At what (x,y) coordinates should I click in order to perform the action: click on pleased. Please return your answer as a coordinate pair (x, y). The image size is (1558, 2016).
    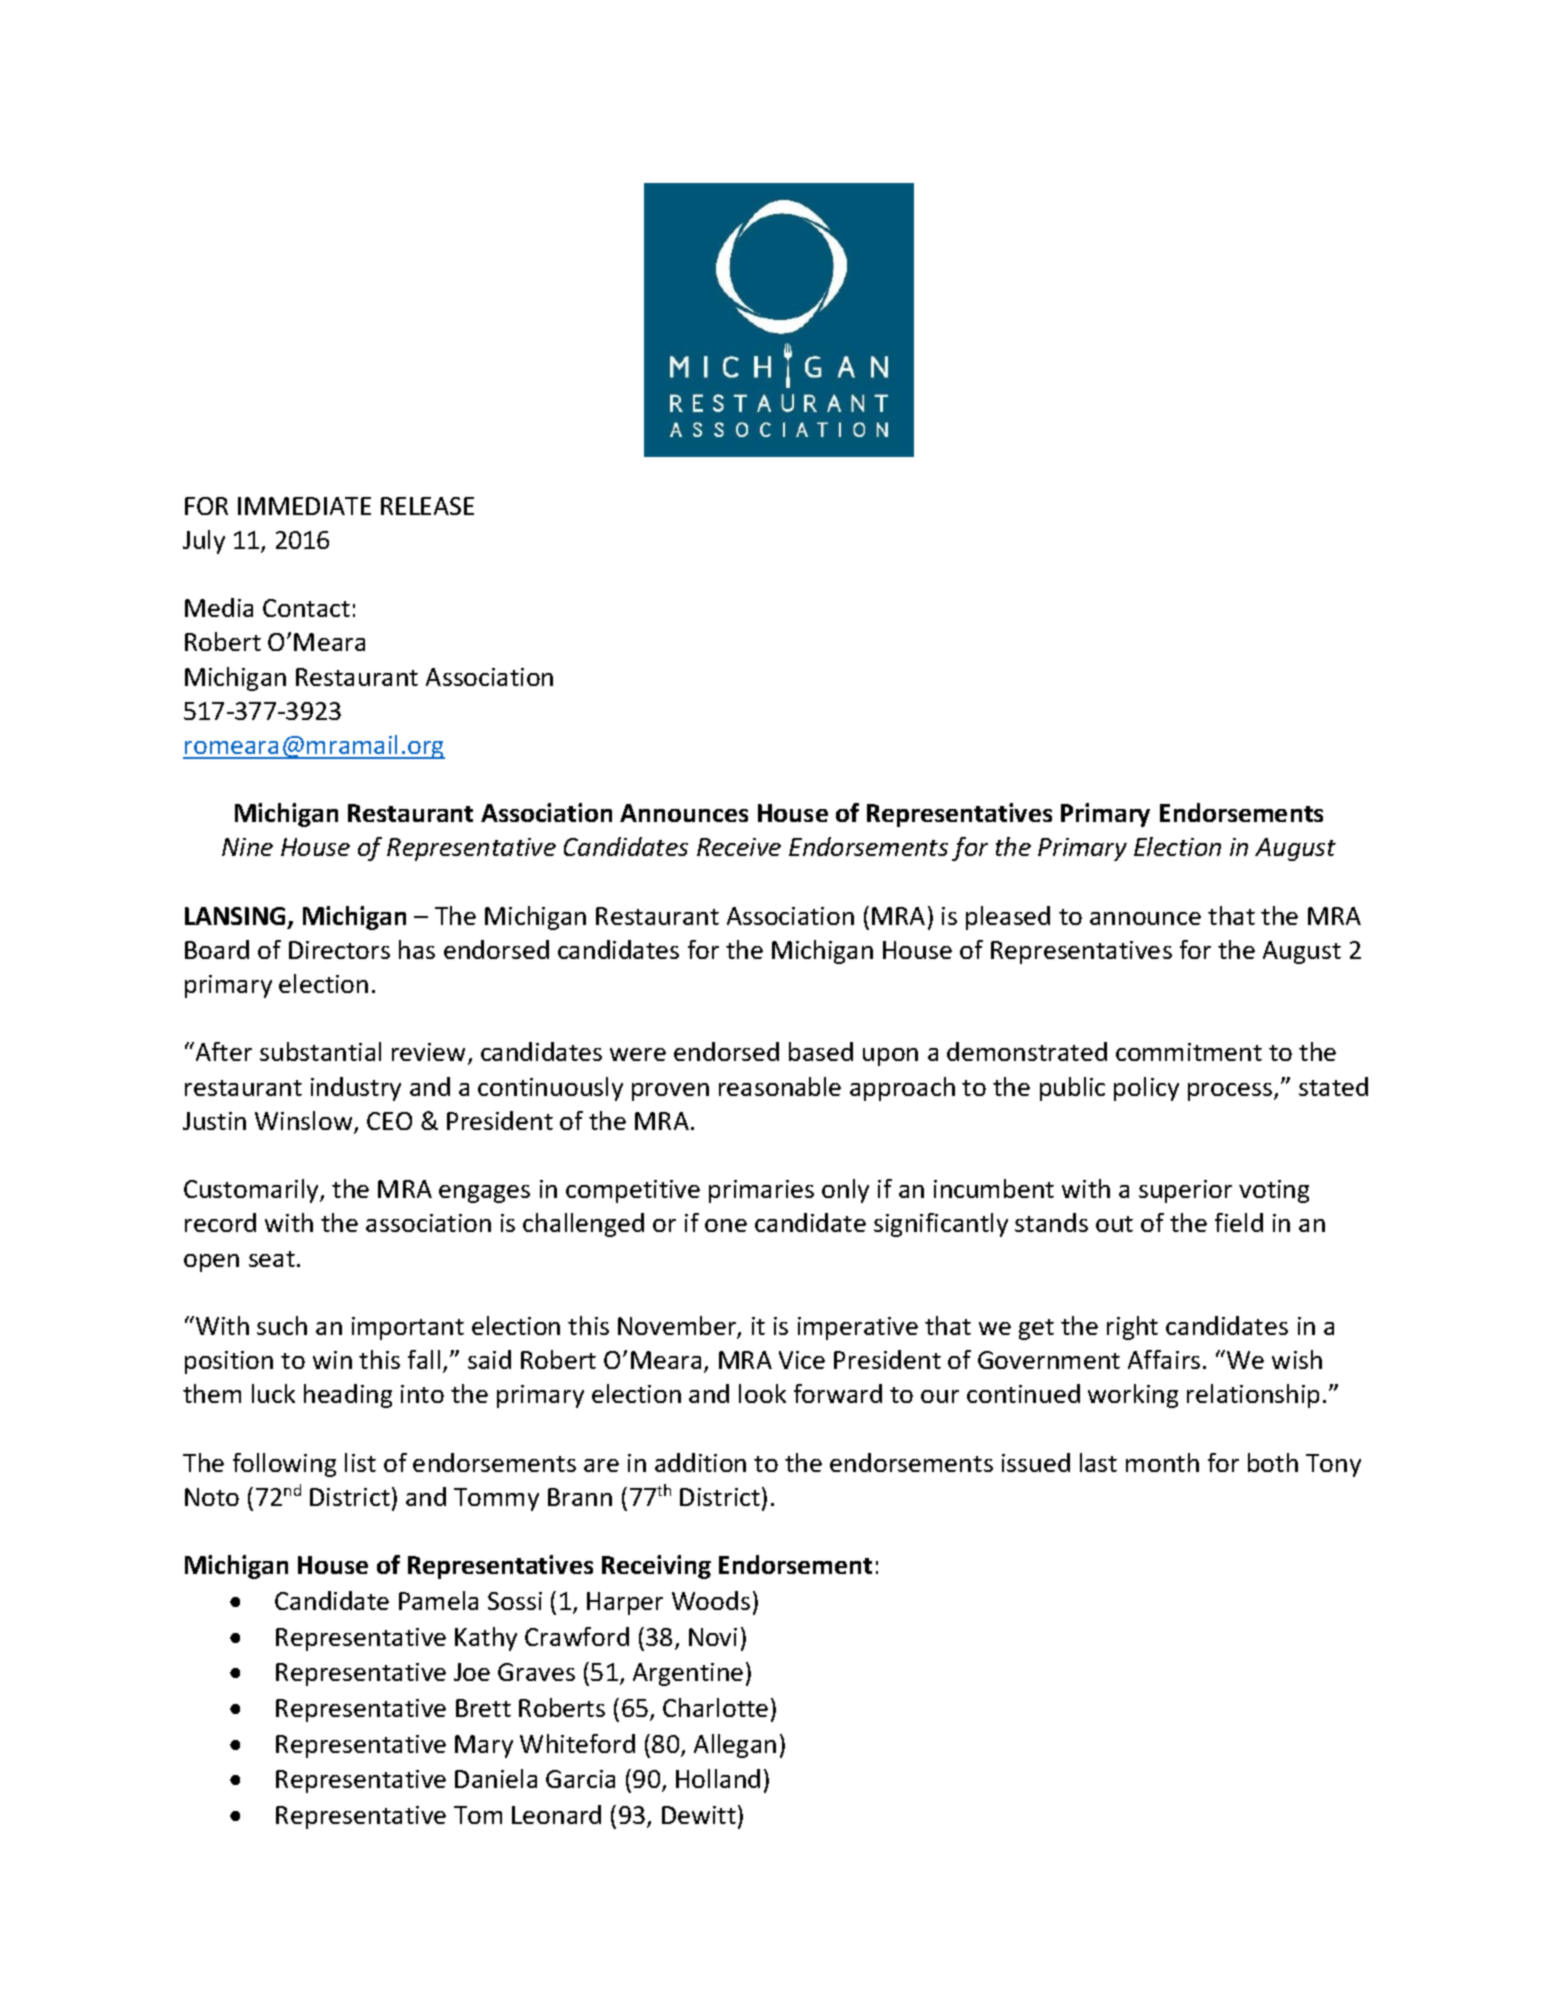
    Looking at the image, I should click on (1008, 918).
